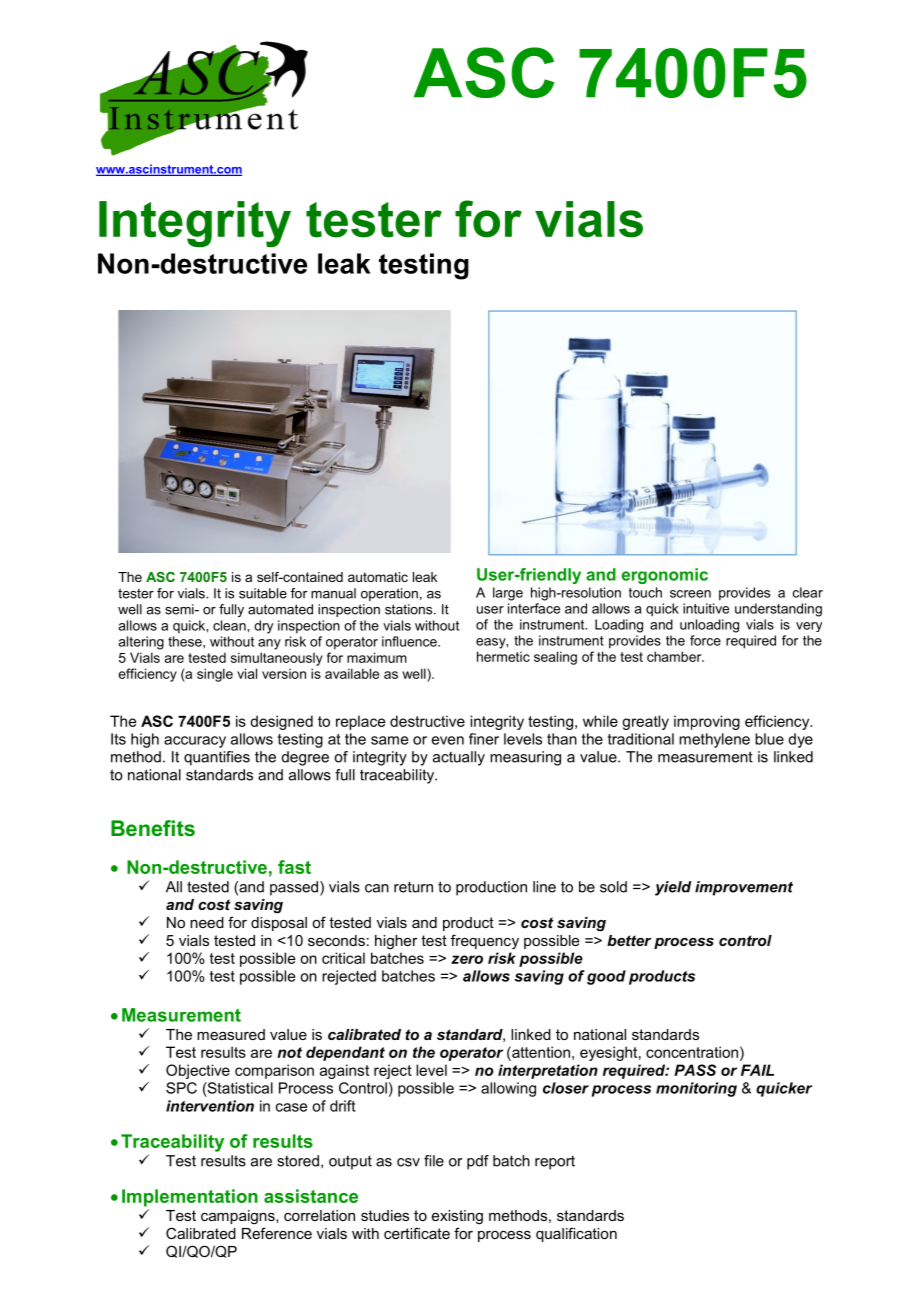  What do you see at coordinates (457, 1217) in the screenshot?
I see `existing` at bounding box center [457, 1217].
